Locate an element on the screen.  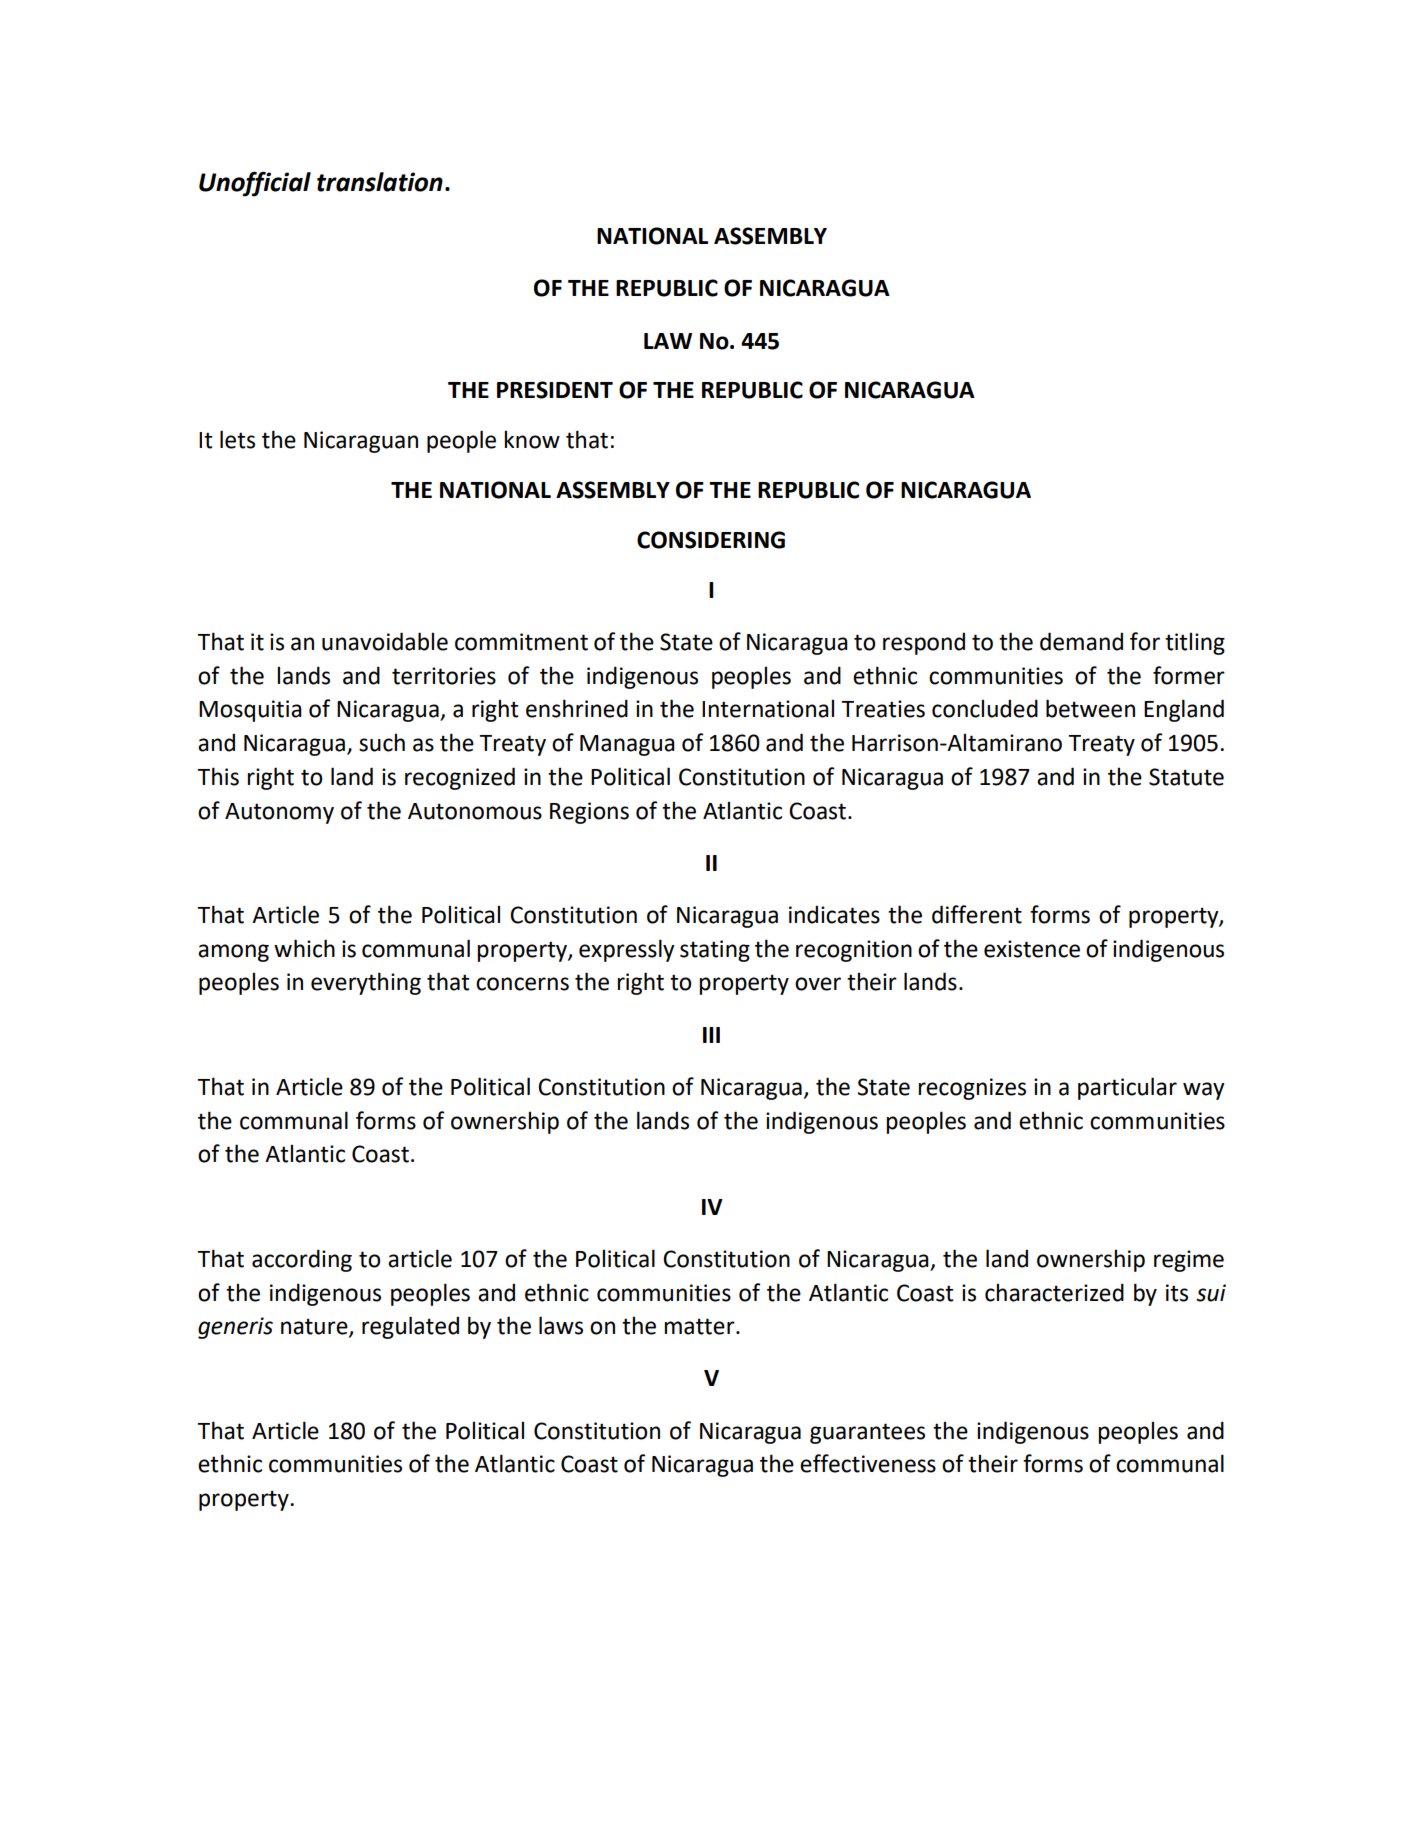
Regions is located at coordinates (589, 813).
